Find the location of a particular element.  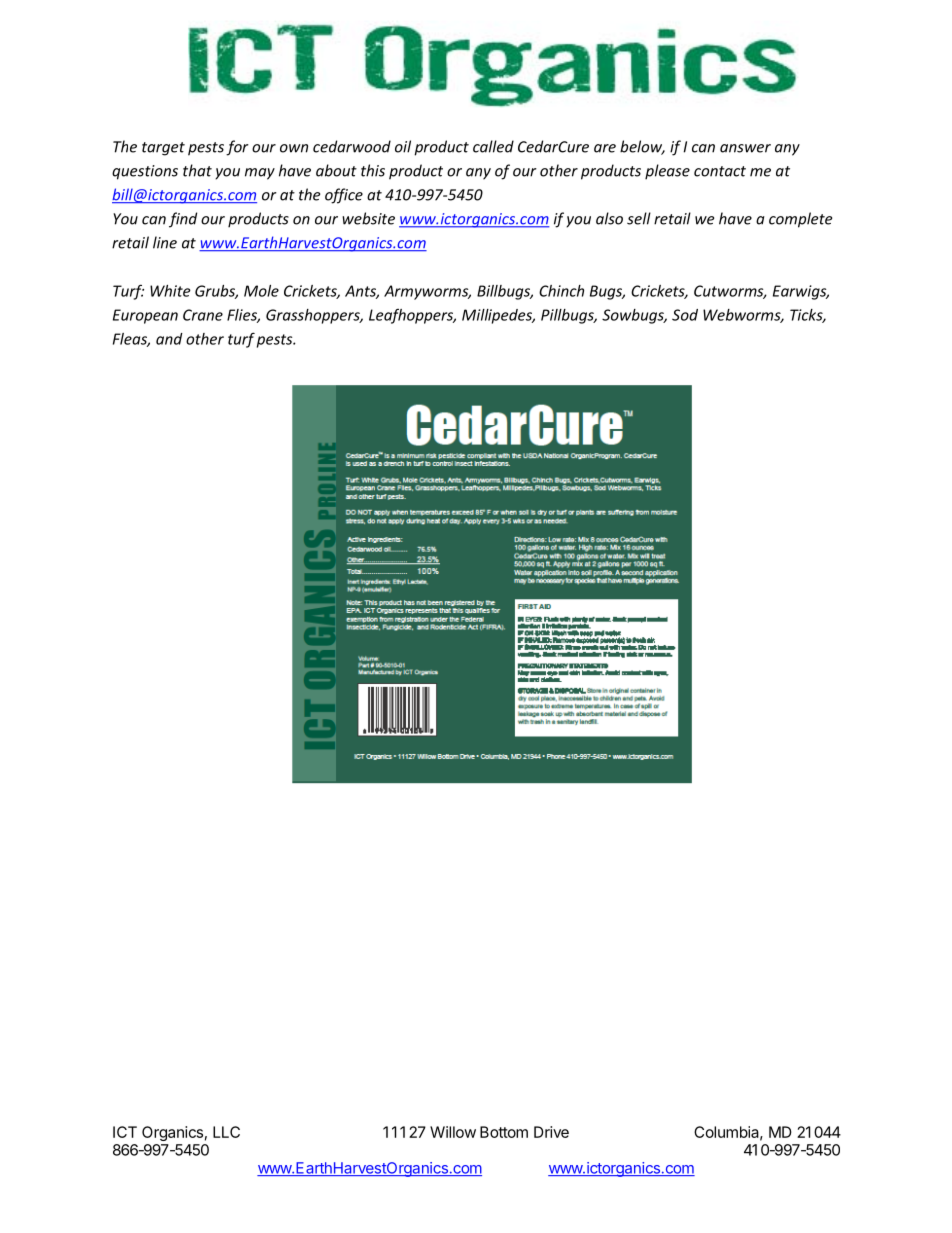

Leafhoppers is located at coordinates (412, 316).
